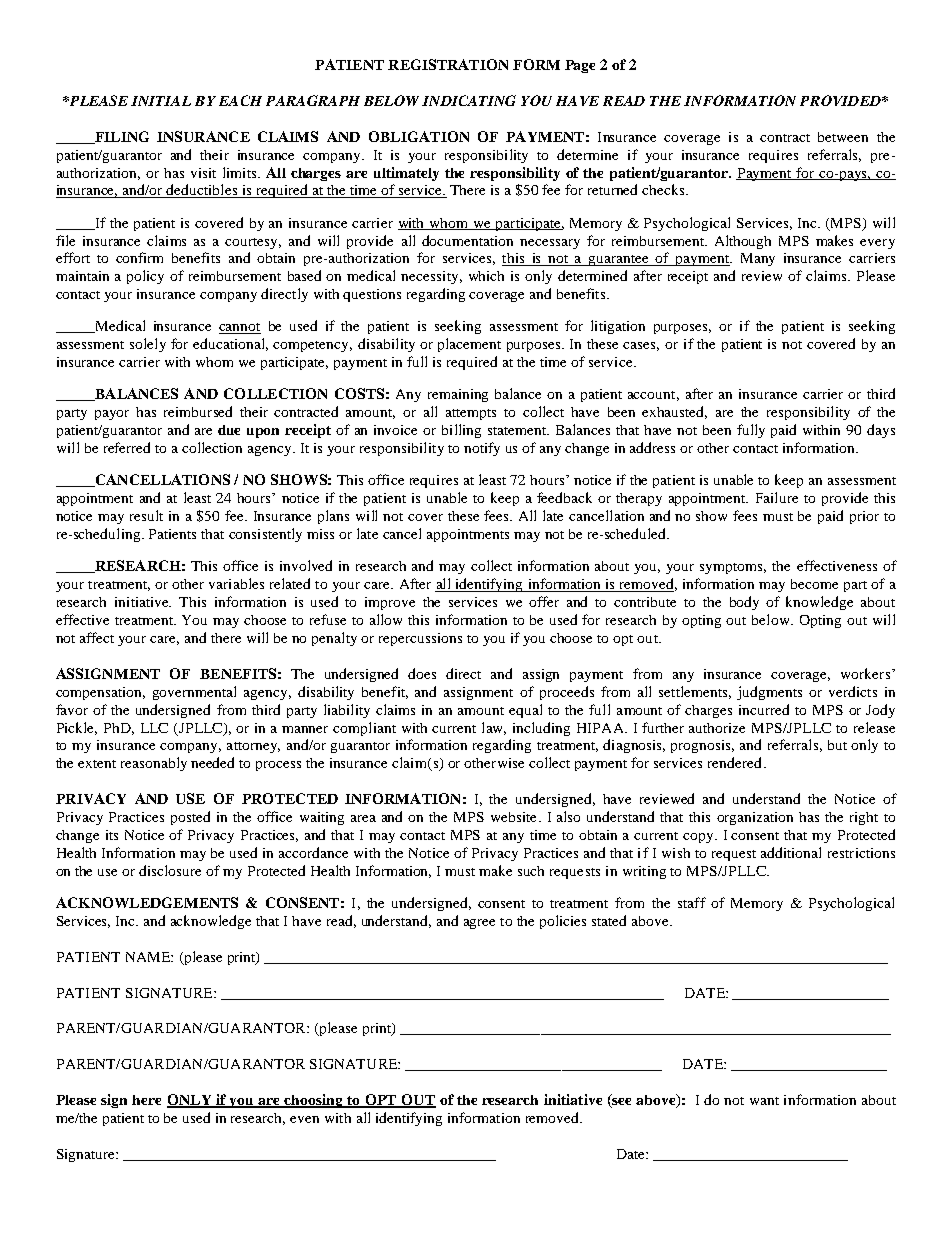 The image size is (952, 1233). What do you see at coordinates (843, 137) in the image?
I see `between` at bounding box center [843, 137].
